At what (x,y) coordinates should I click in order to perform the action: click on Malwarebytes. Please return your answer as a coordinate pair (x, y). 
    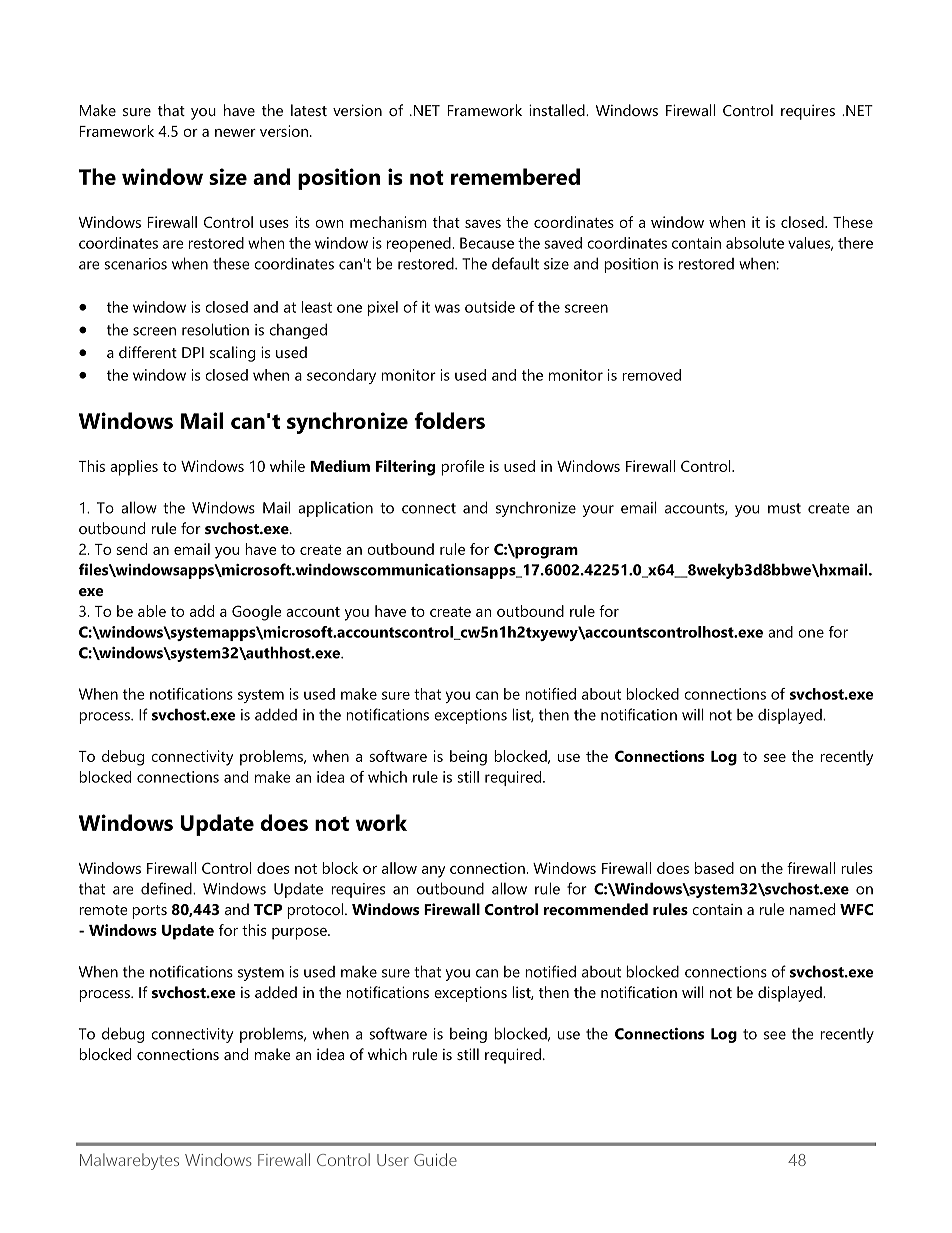
    Looking at the image, I should click on (129, 1161).
